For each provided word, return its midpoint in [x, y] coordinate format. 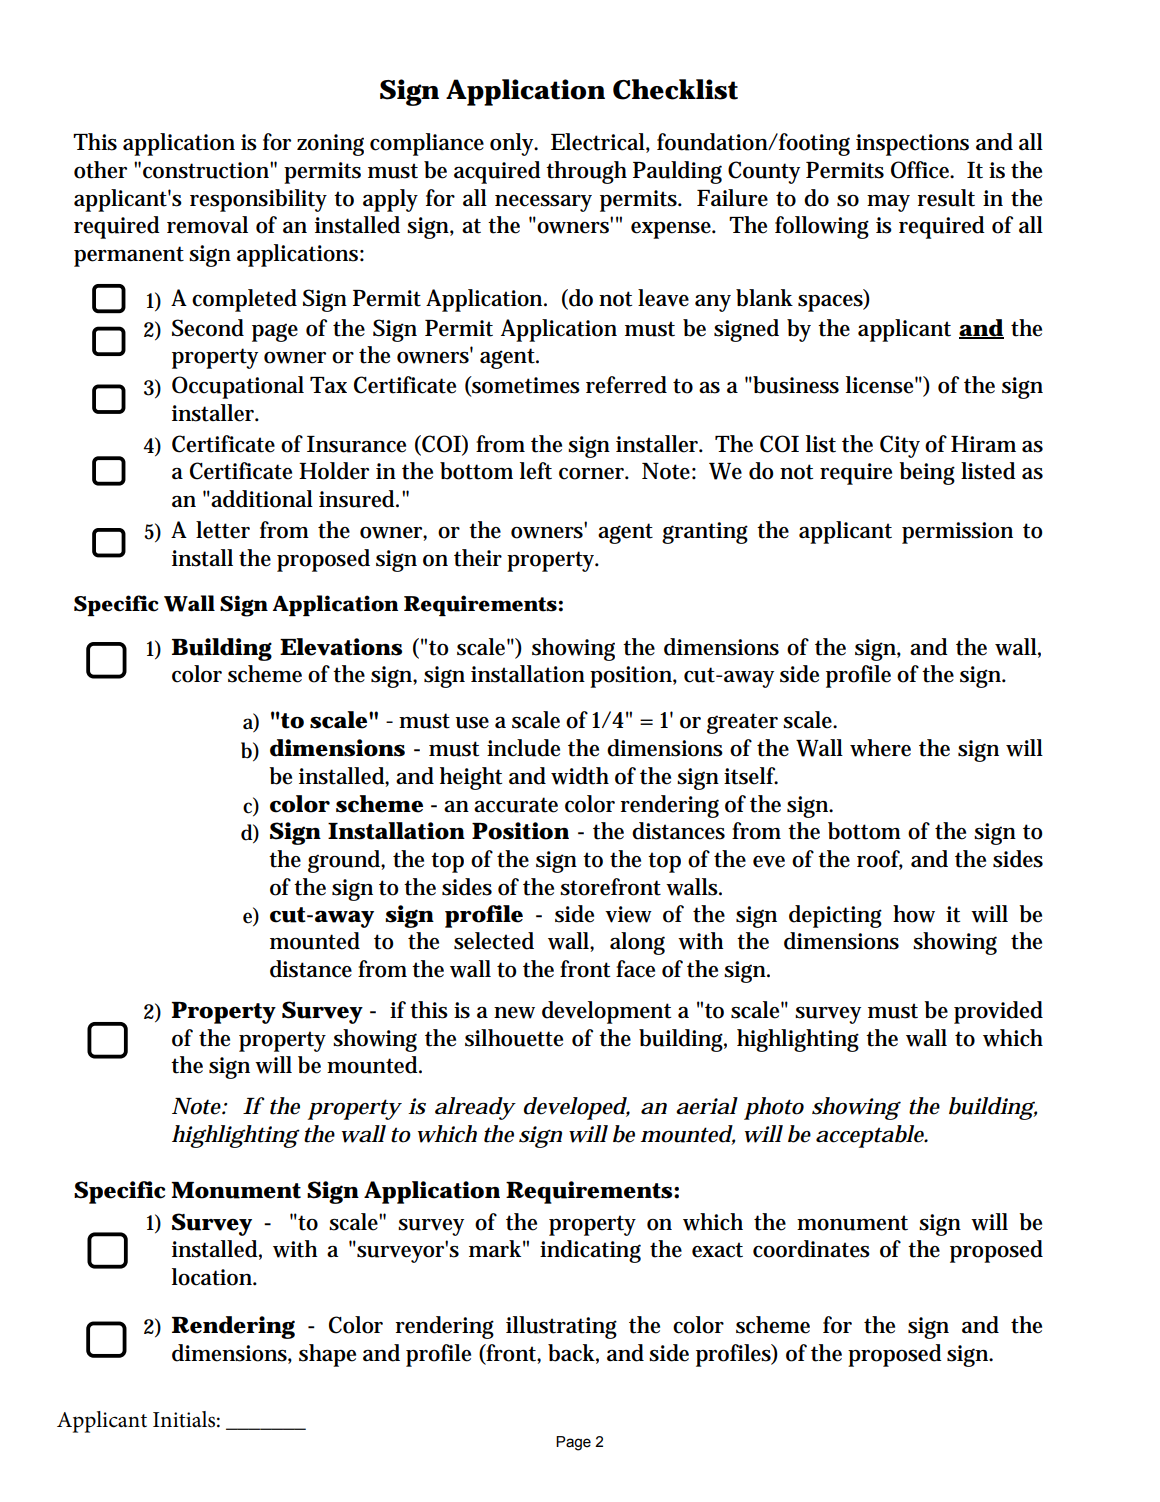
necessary [543, 203]
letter [223, 530]
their [478, 558]
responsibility [258, 200]
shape [327, 1355]
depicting [835, 916]
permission [957, 533]
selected [494, 941]
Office [922, 170]
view [628, 914]
